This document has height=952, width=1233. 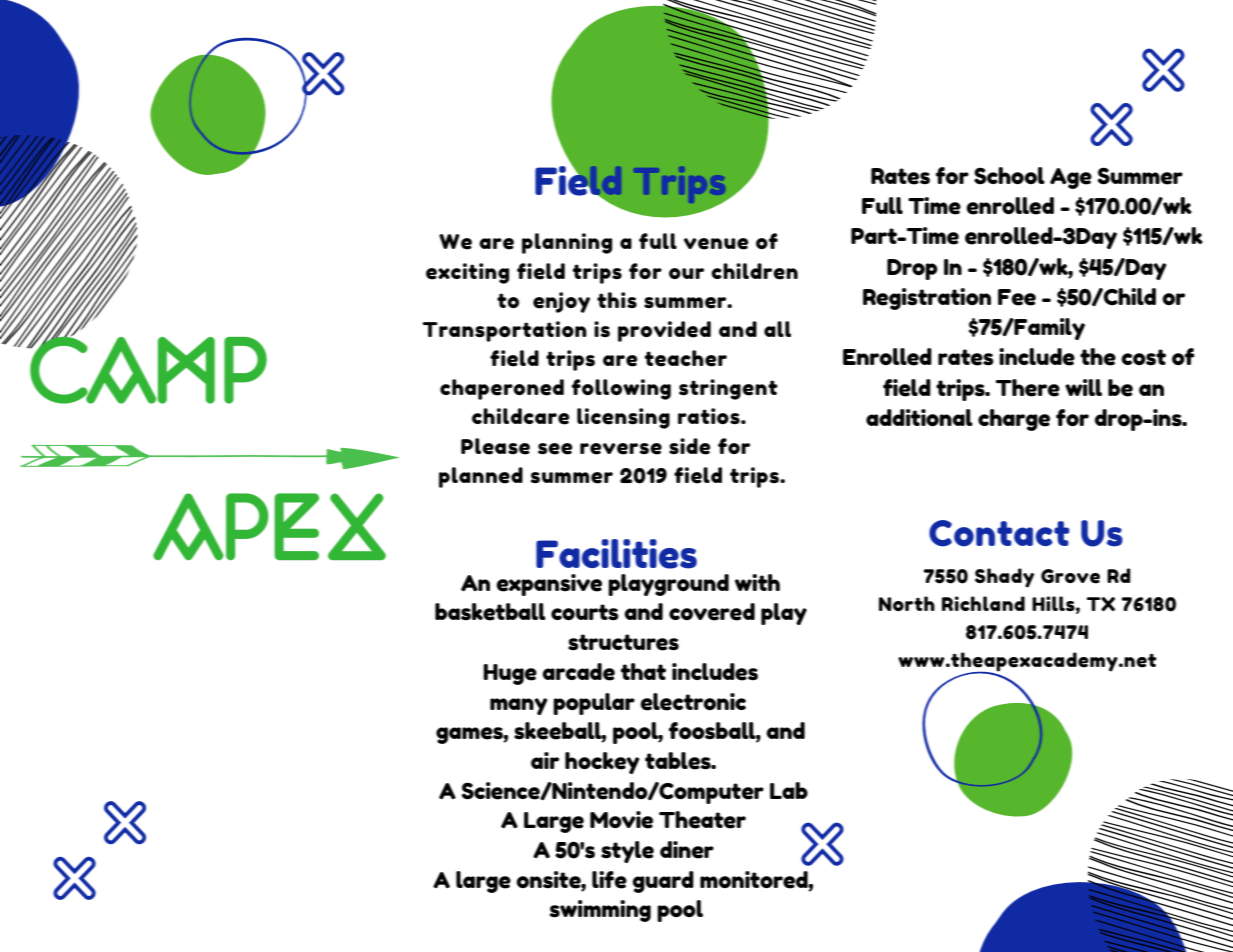 I want to click on Richland, so click(x=983, y=603).
